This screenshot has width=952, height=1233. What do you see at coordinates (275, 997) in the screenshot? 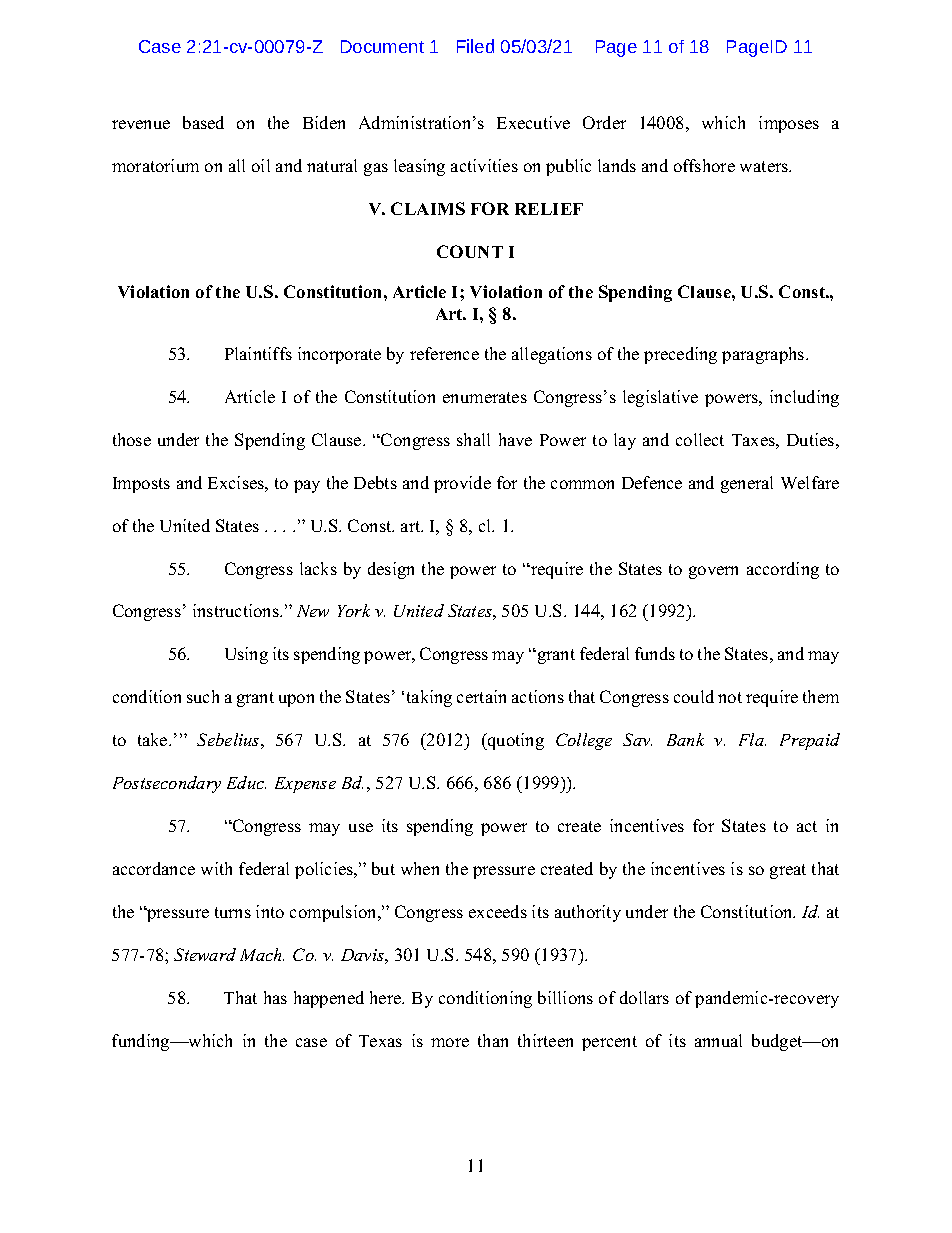
I see `has` at bounding box center [275, 997].
